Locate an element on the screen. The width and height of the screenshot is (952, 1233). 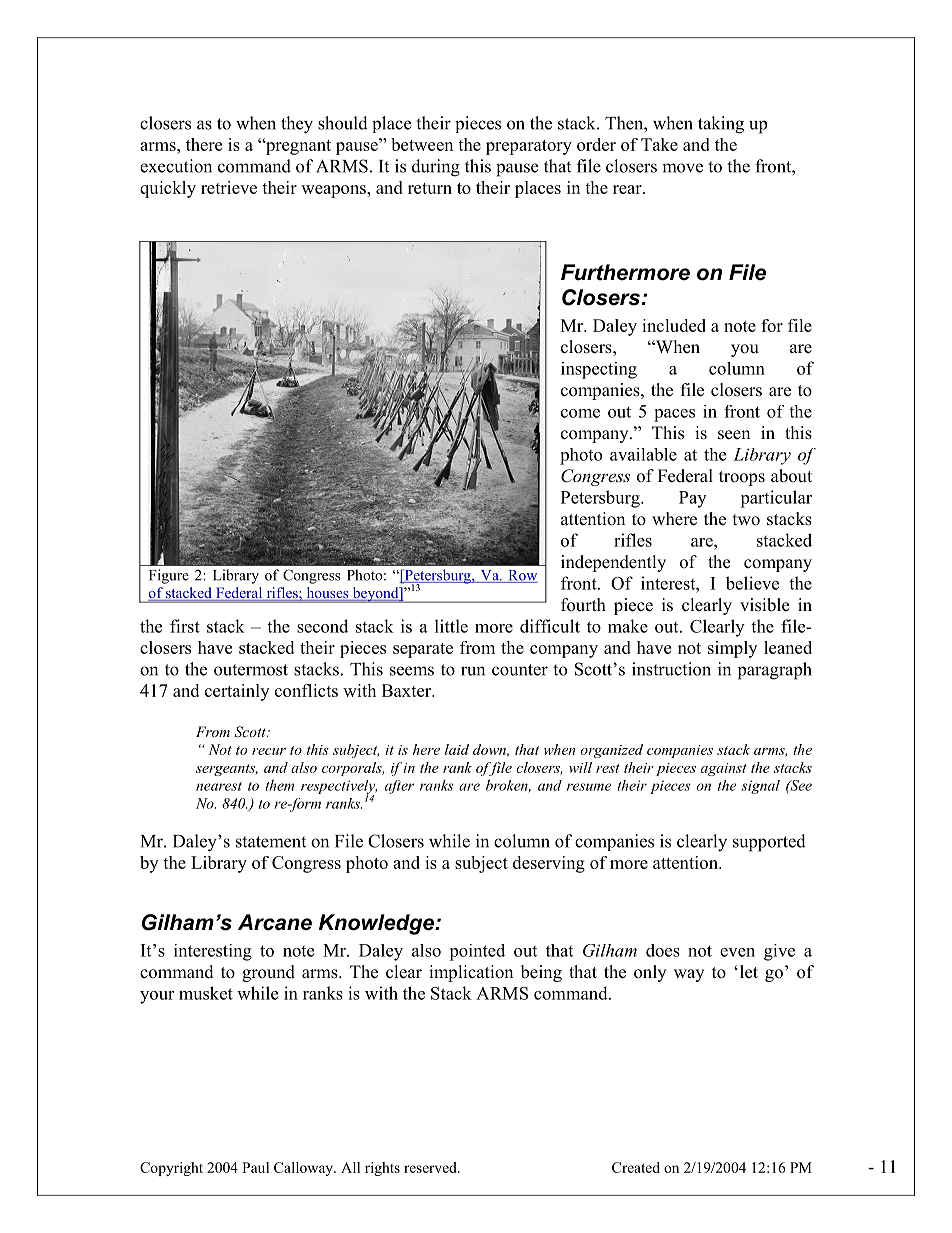
even is located at coordinates (737, 952).
